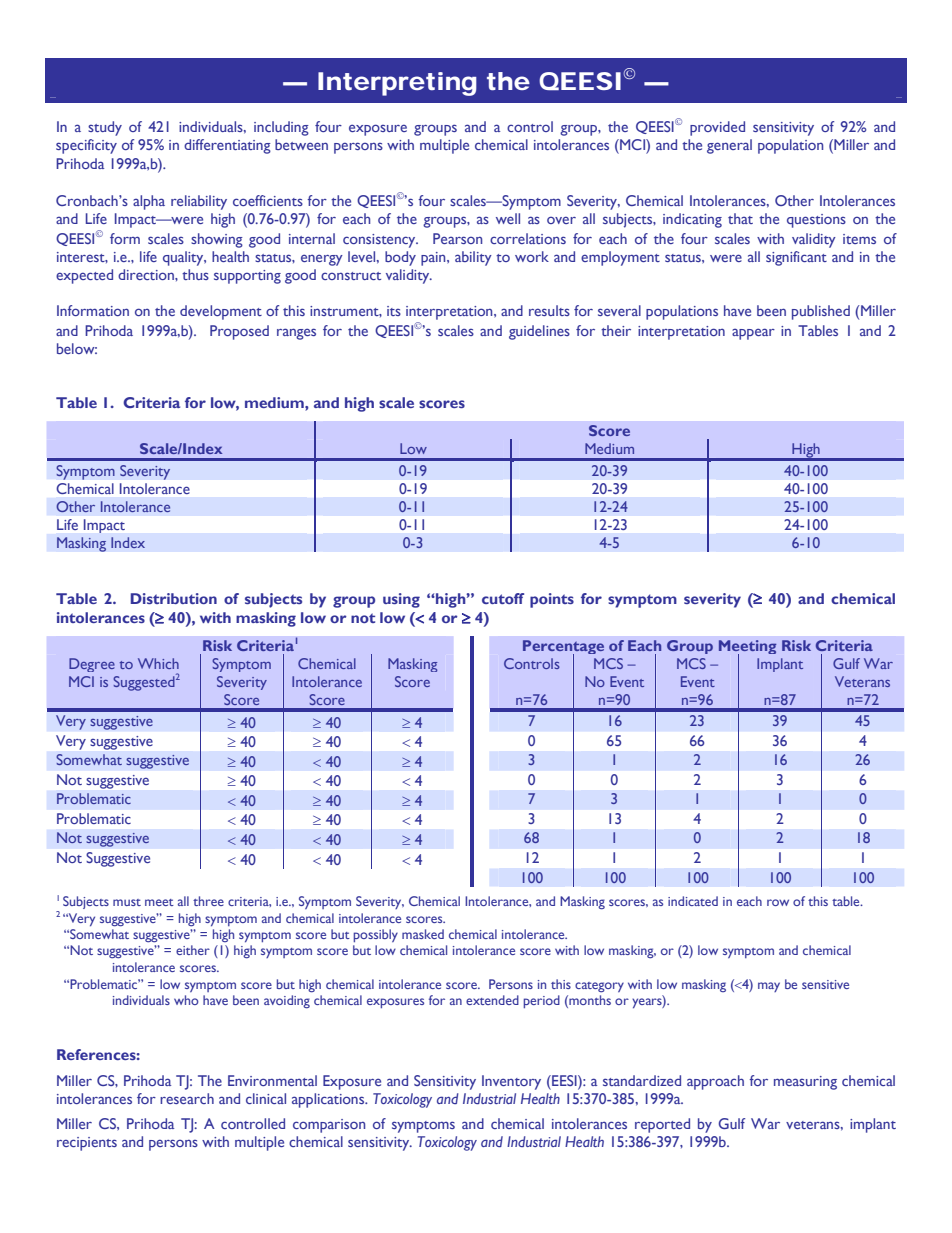  I want to click on appear, so click(753, 334).
